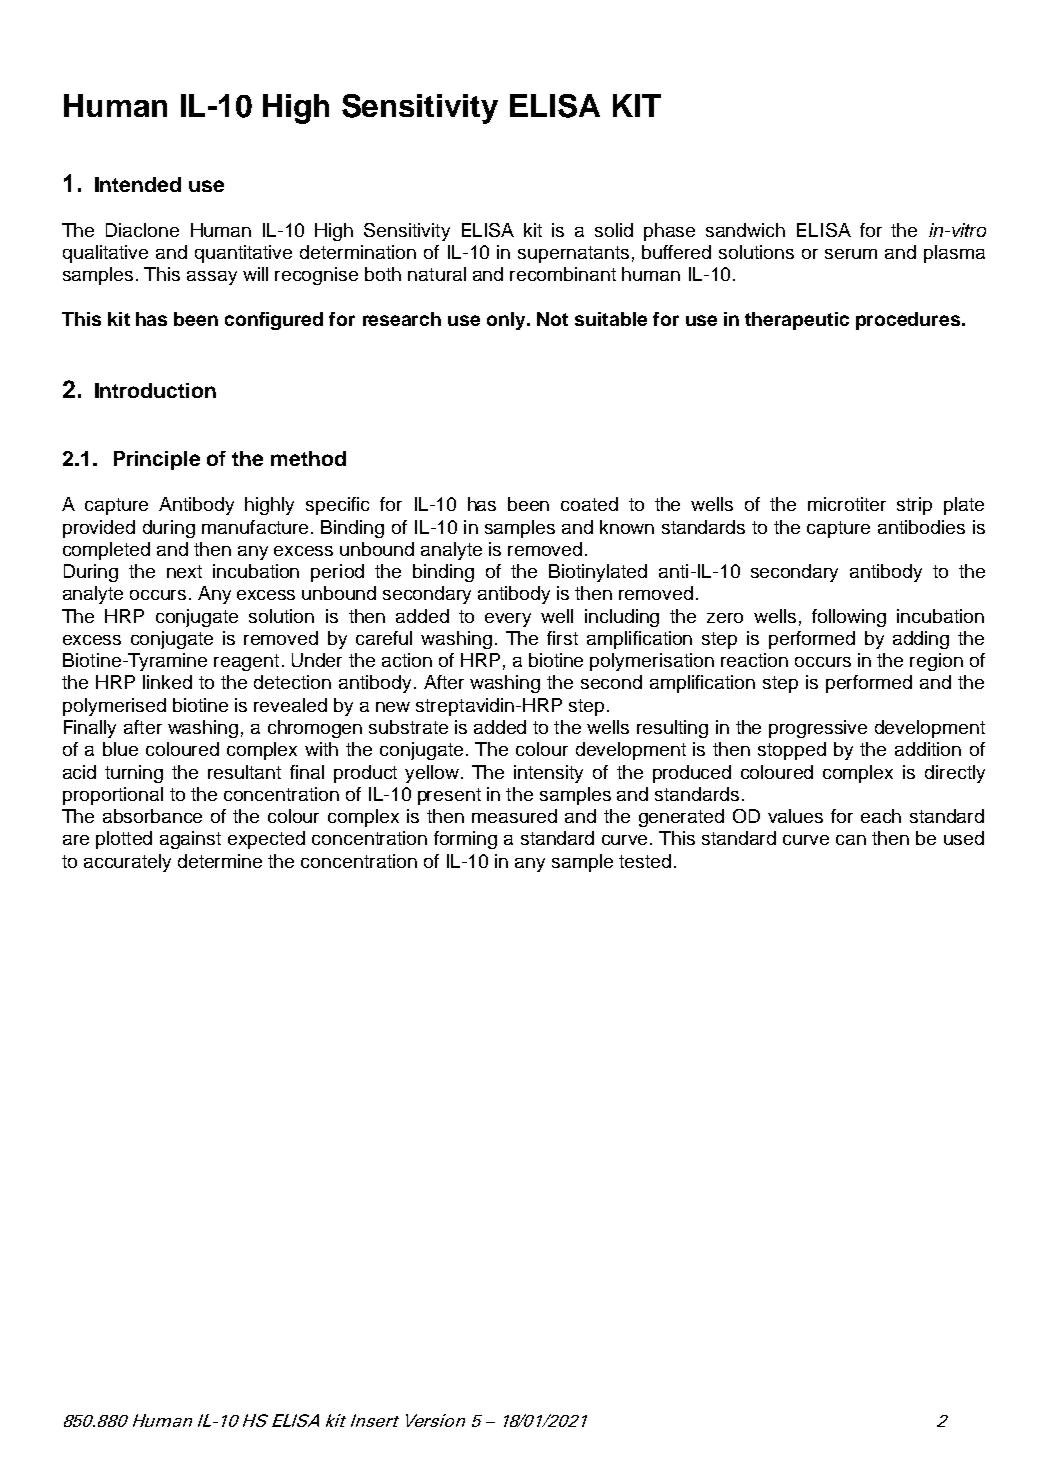  Describe the element at coordinates (851, 254) in the screenshot. I see `serum` at that location.
